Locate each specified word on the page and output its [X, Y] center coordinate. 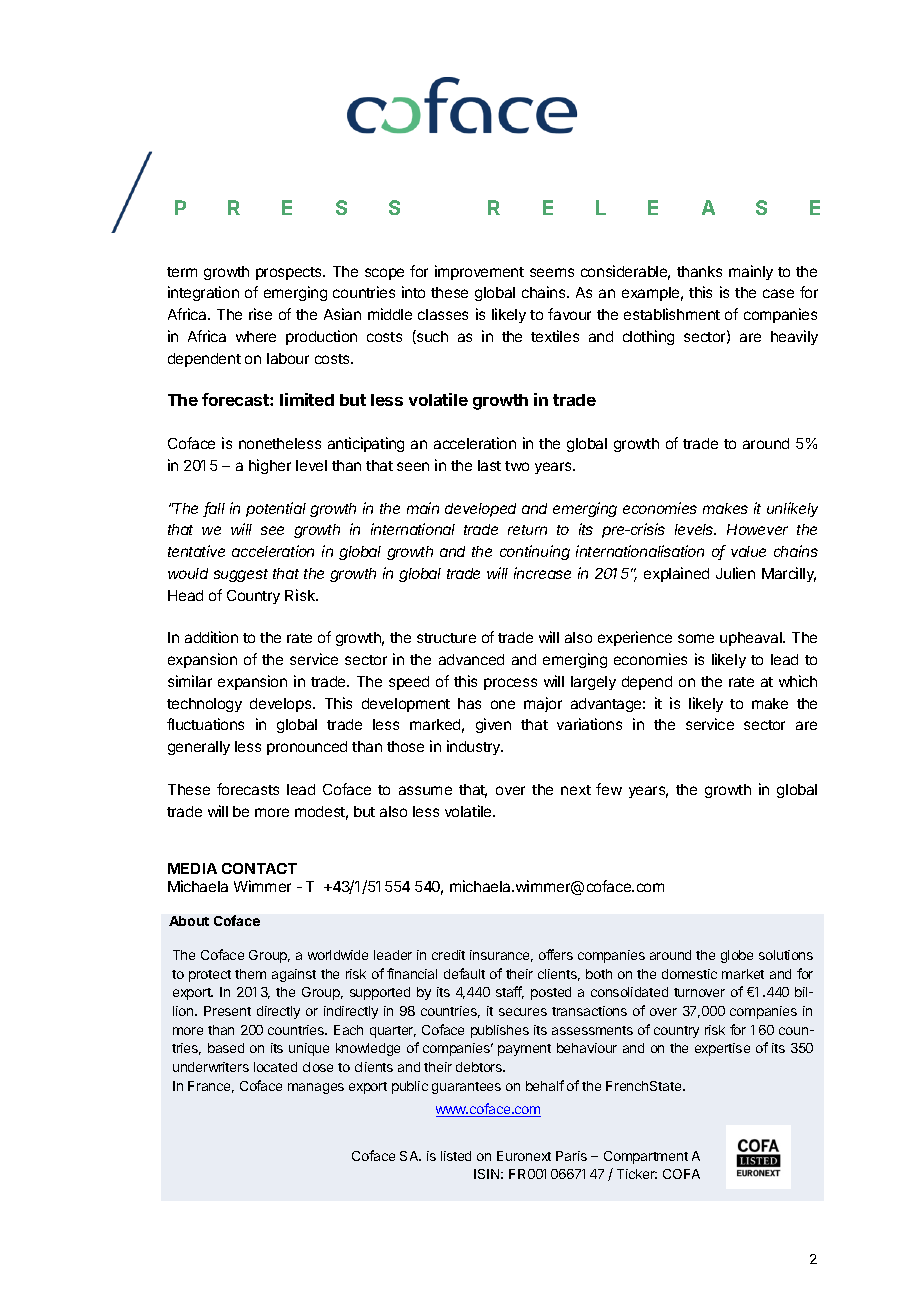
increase [542, 573]
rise [260, 314]
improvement [479, 272]
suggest [241, 575]
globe [737, 956]
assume [425, 790]
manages [316, 1088]
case [778, 293]
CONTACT [259, 868]
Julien [735, 573]
